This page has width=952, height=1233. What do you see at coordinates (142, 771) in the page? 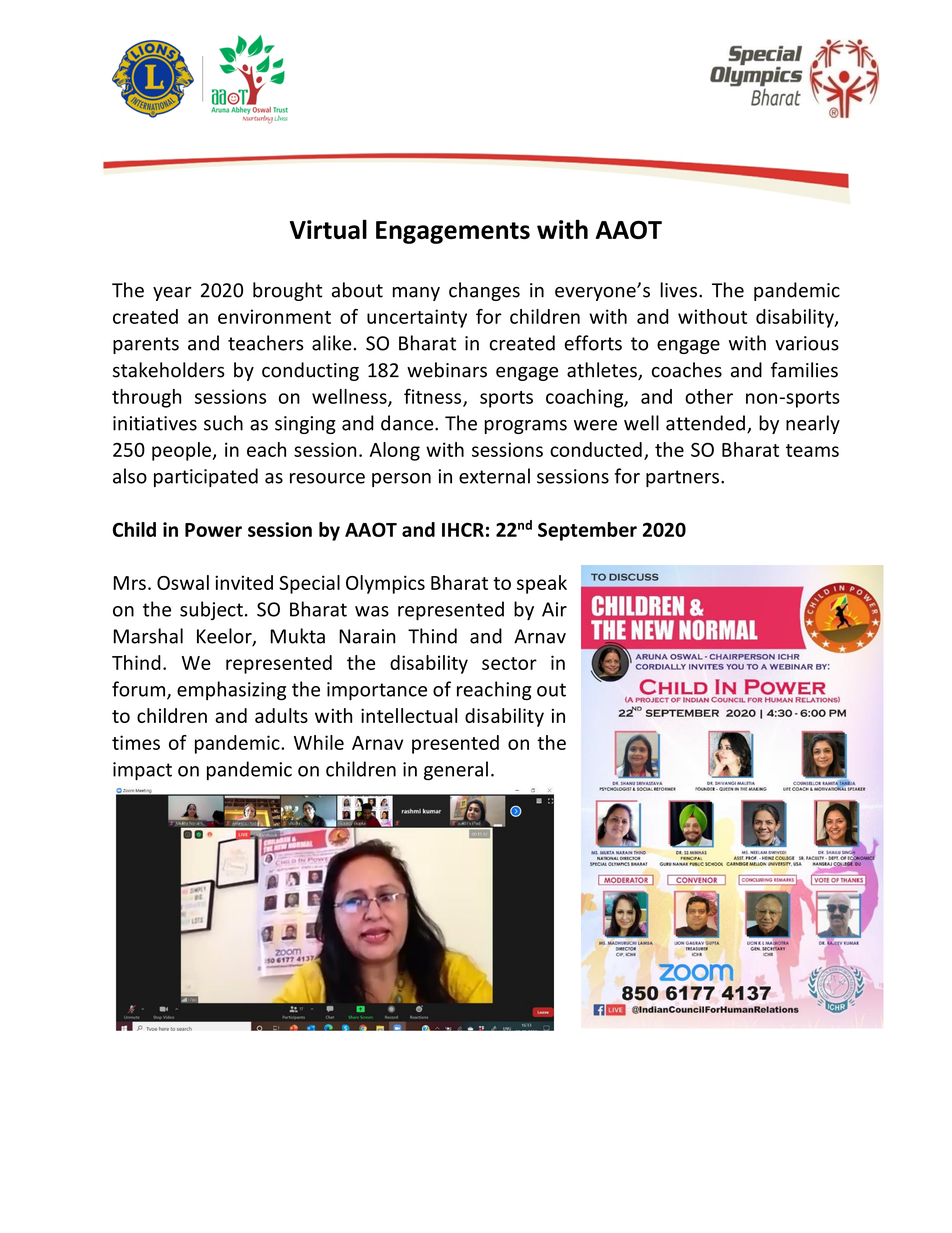
I see `impact` at bounding box center [142, 771].
